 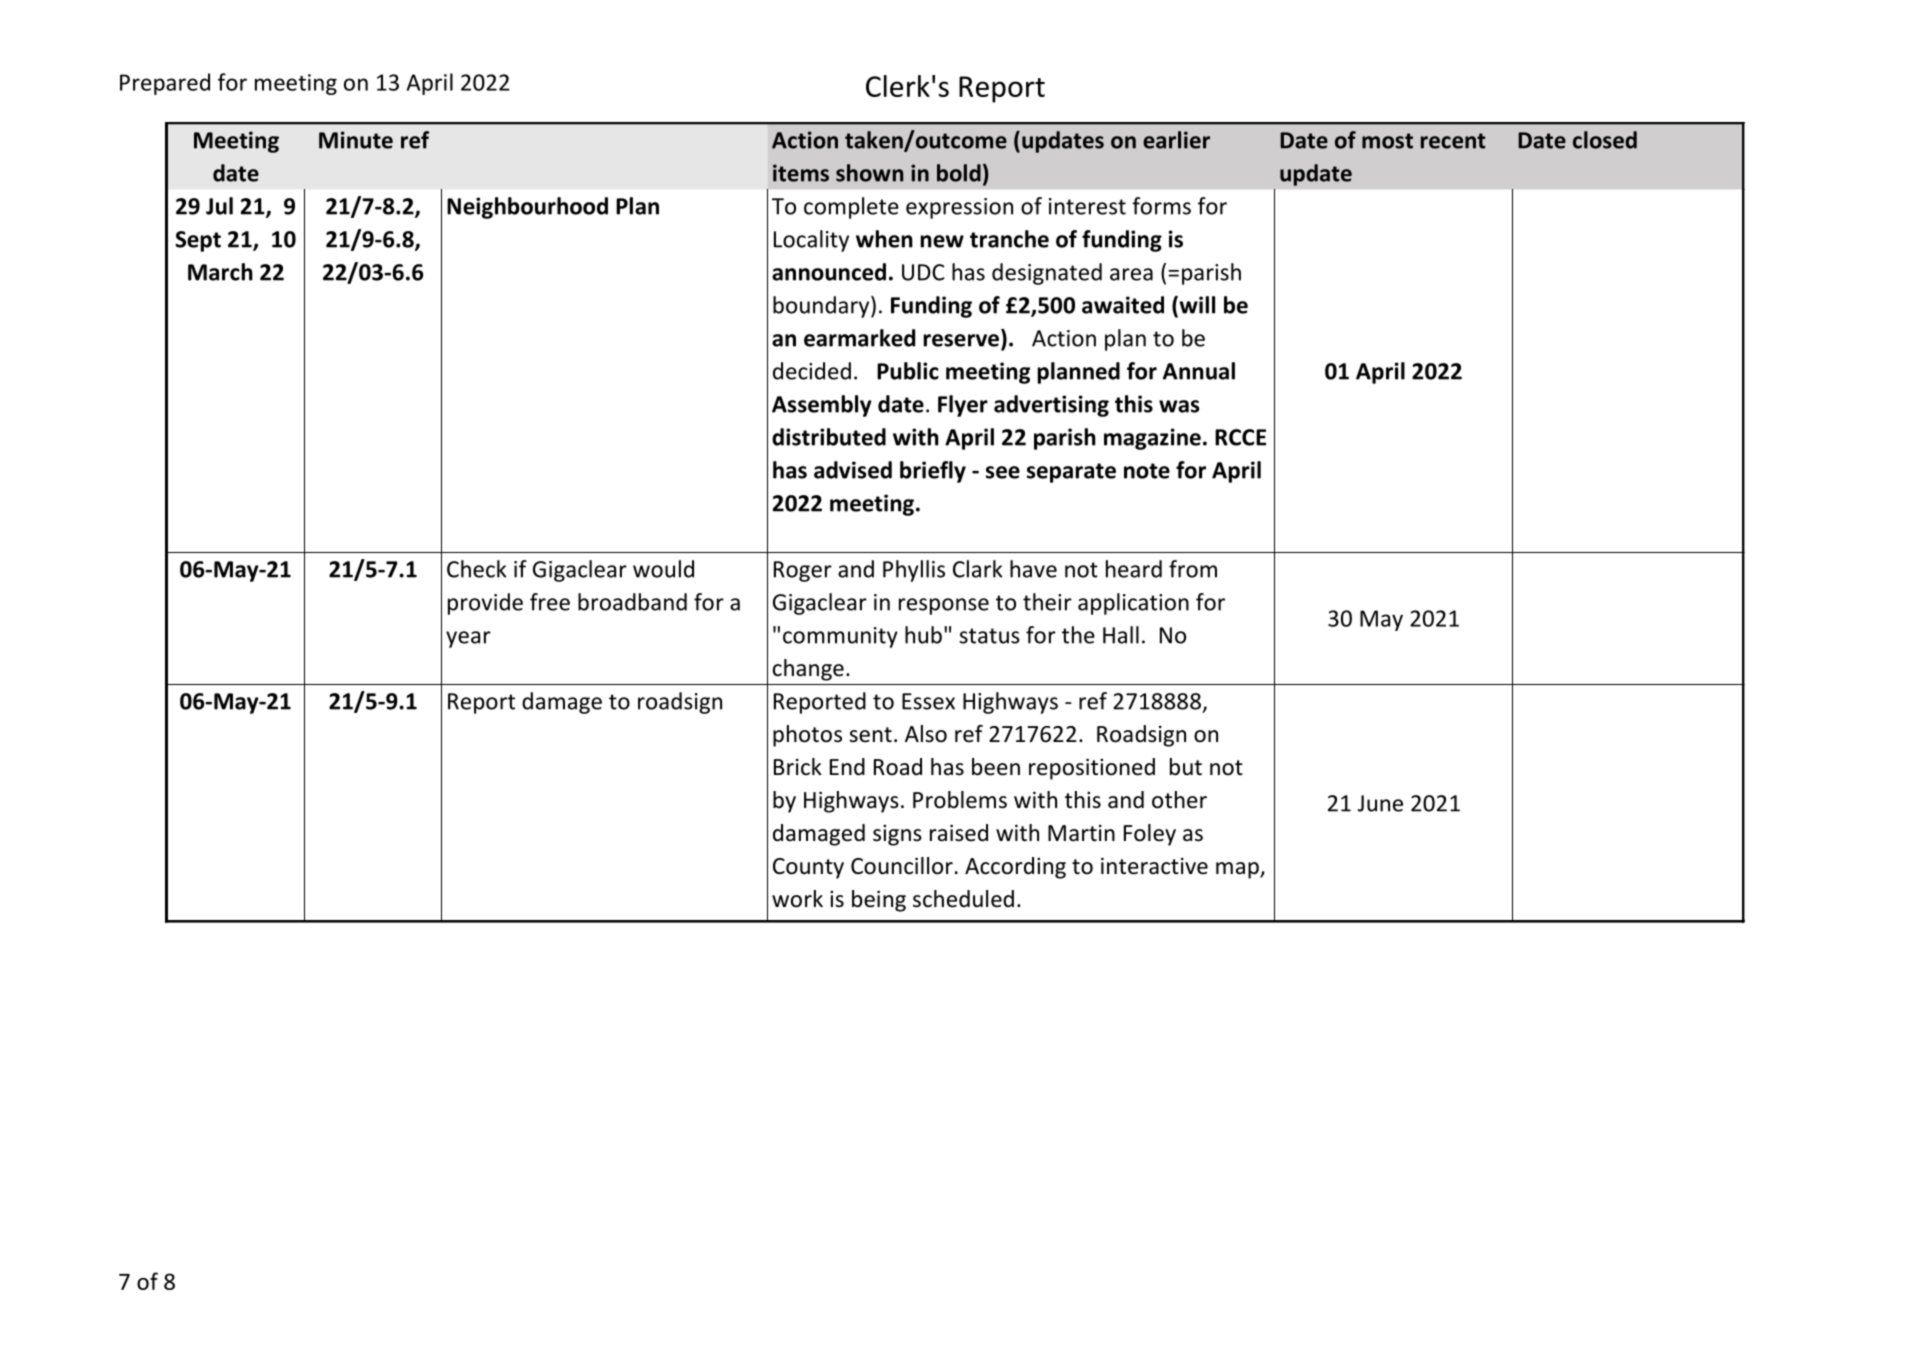 What do you see at coordinates (220, 272) in the screenshot?
I see `March` at bounding box center [220, 272].
